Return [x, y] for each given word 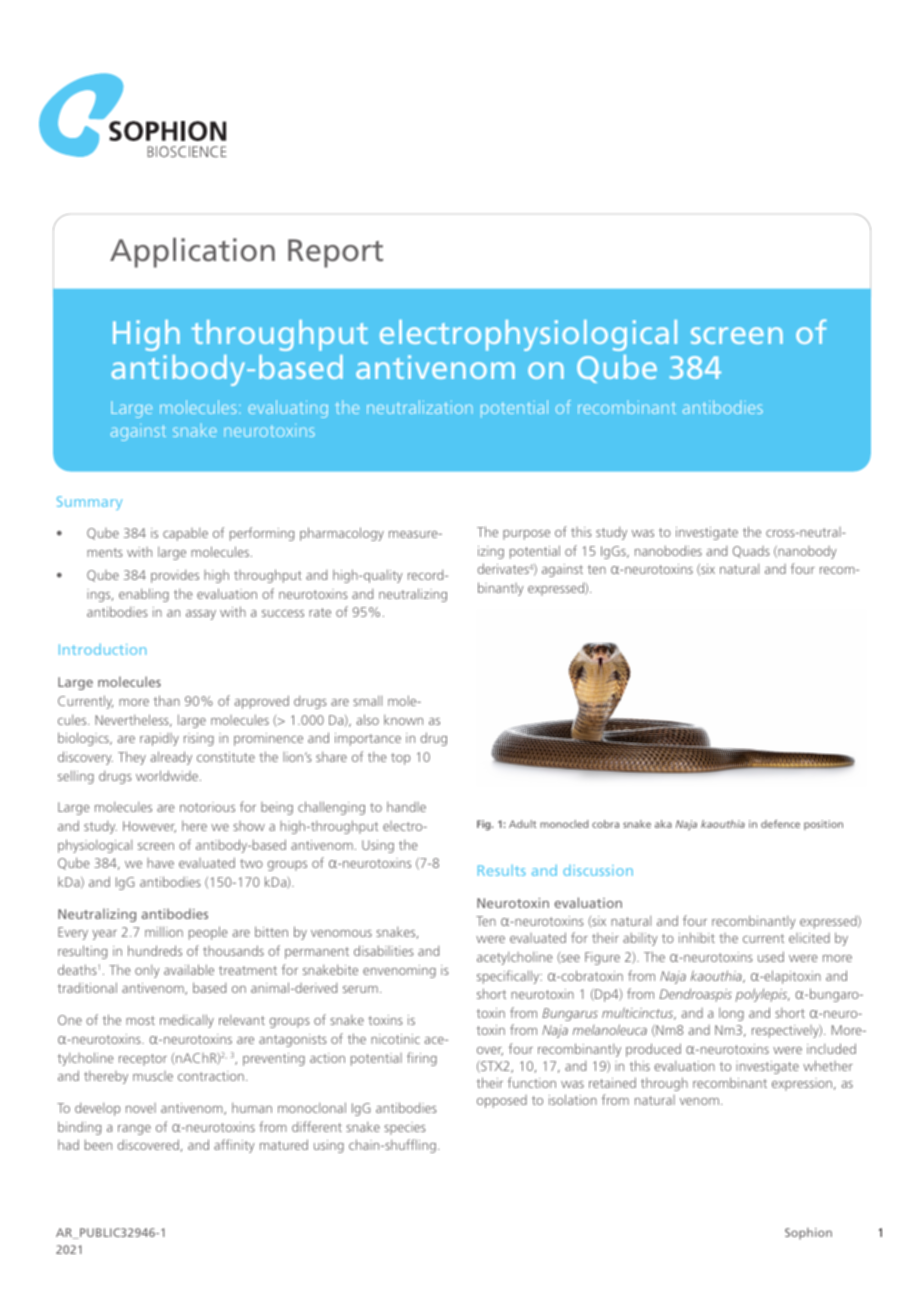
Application [192, 253]
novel [141, 1108]
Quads [751, 552]
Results [502, 870]
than [167, 700]
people [208, 933]
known [403, 719]
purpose [526, 535]
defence [780, 824]
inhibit [697, 937]
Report [335, 253]
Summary [89, 503]
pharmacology [342, 534]
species [405, 1128]
